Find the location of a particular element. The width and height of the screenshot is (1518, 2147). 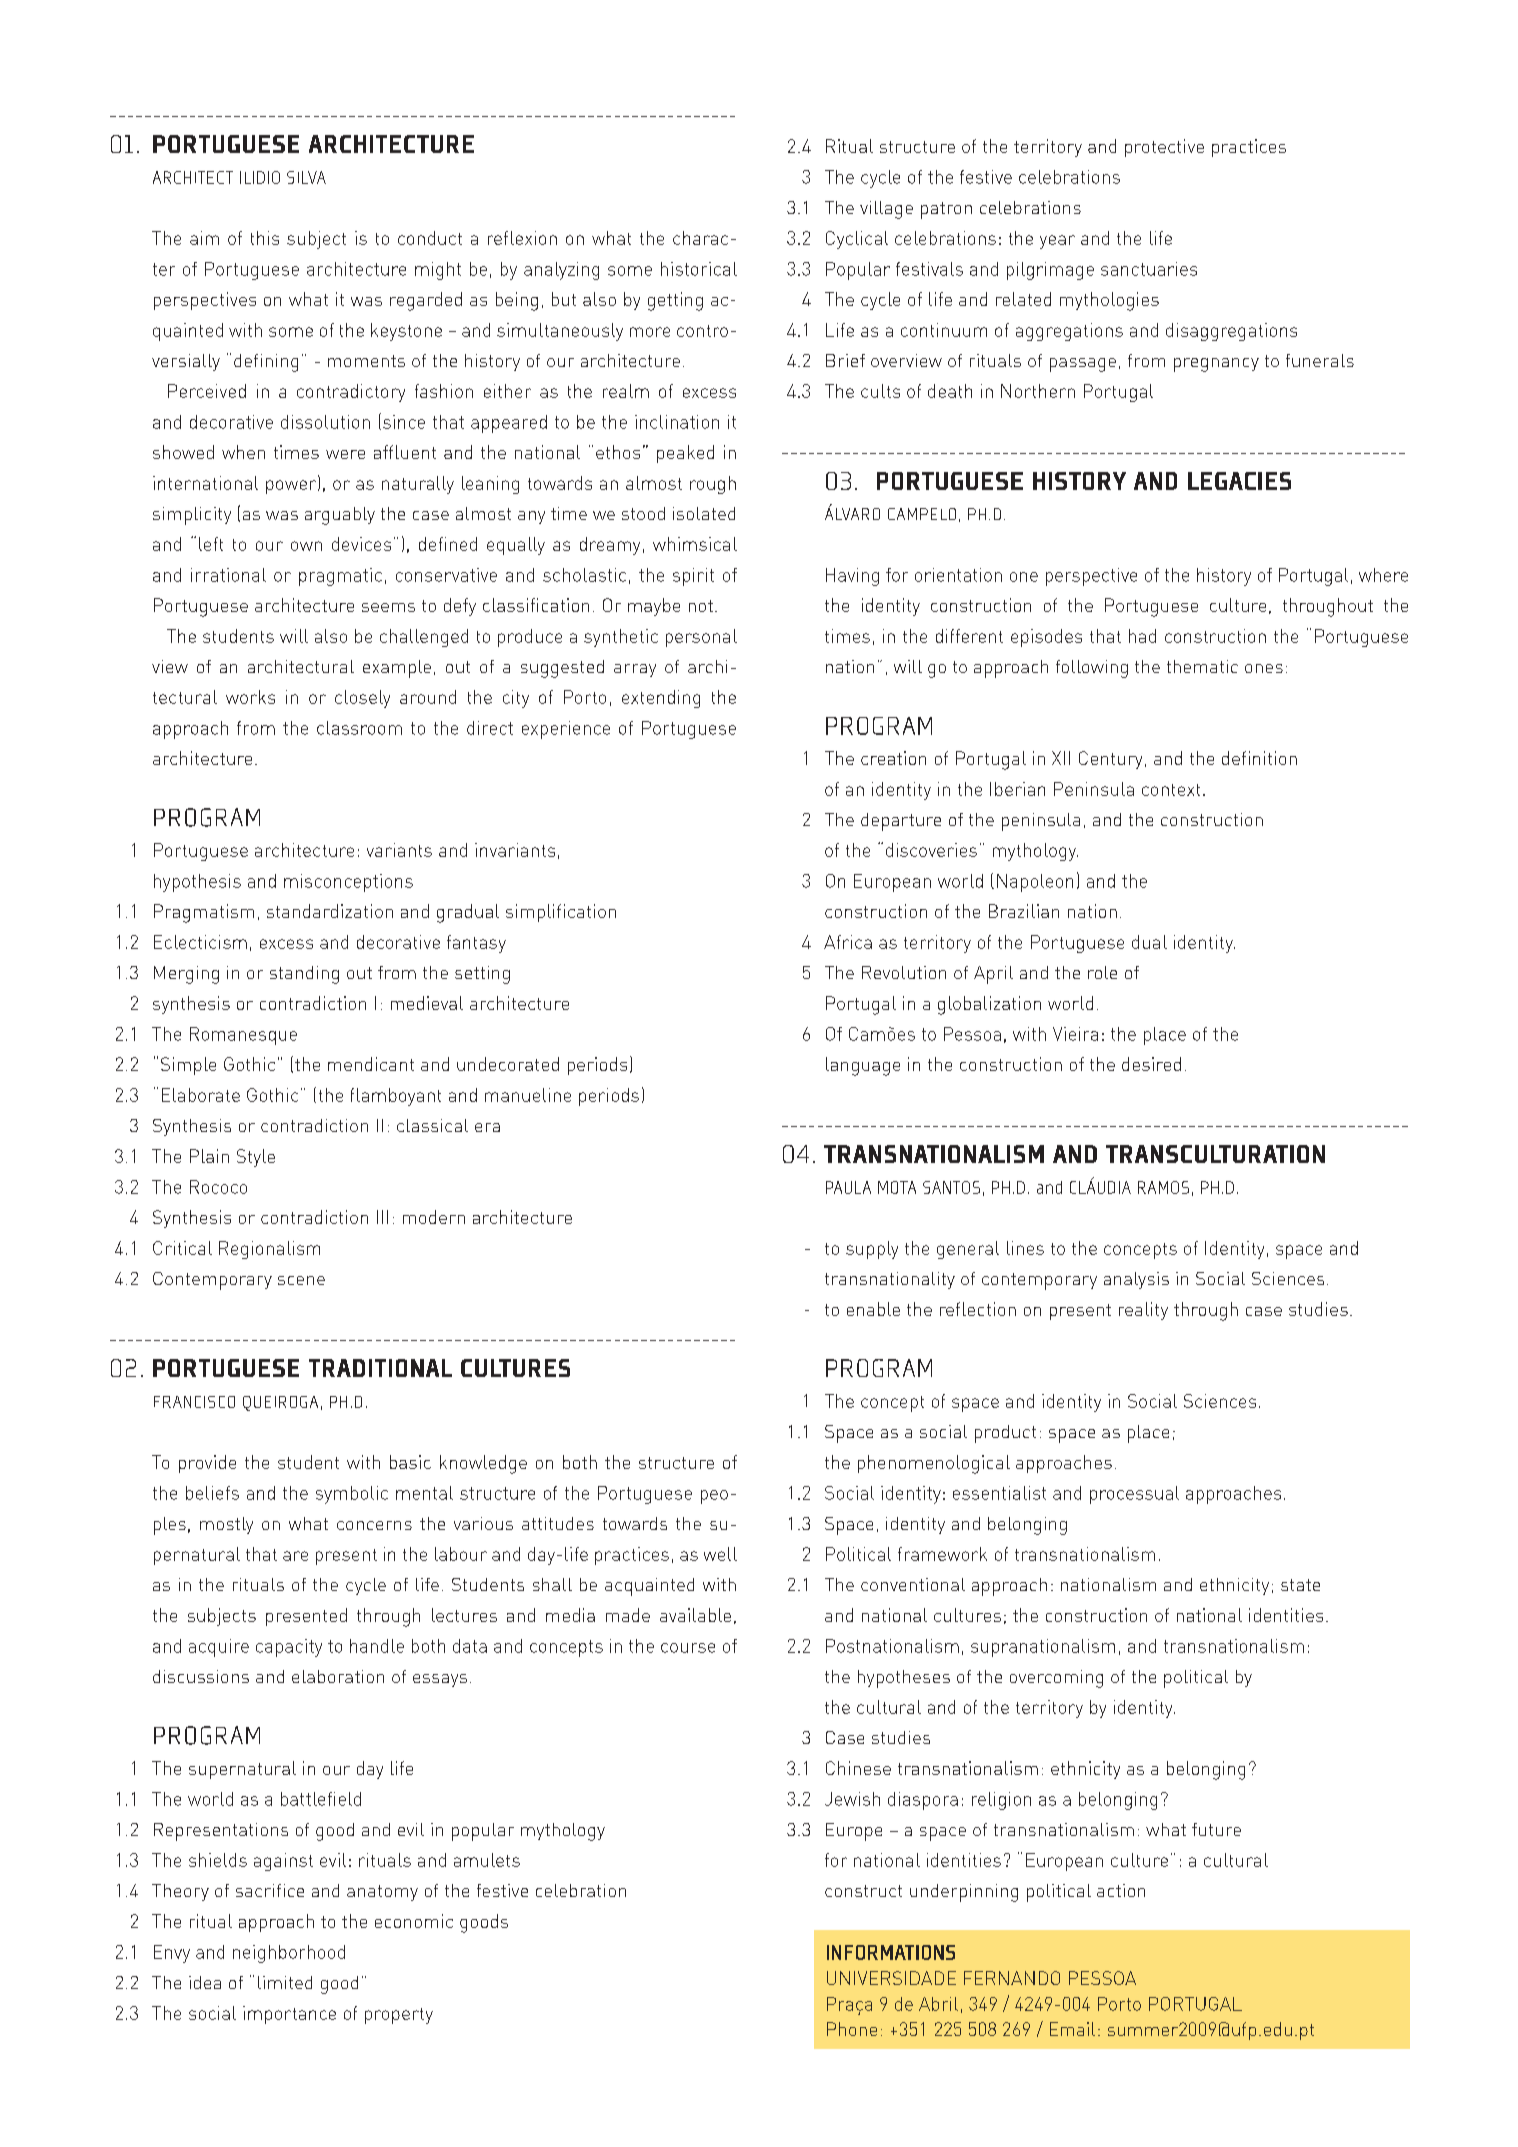

limited is located at coordinates (285, 1982).
